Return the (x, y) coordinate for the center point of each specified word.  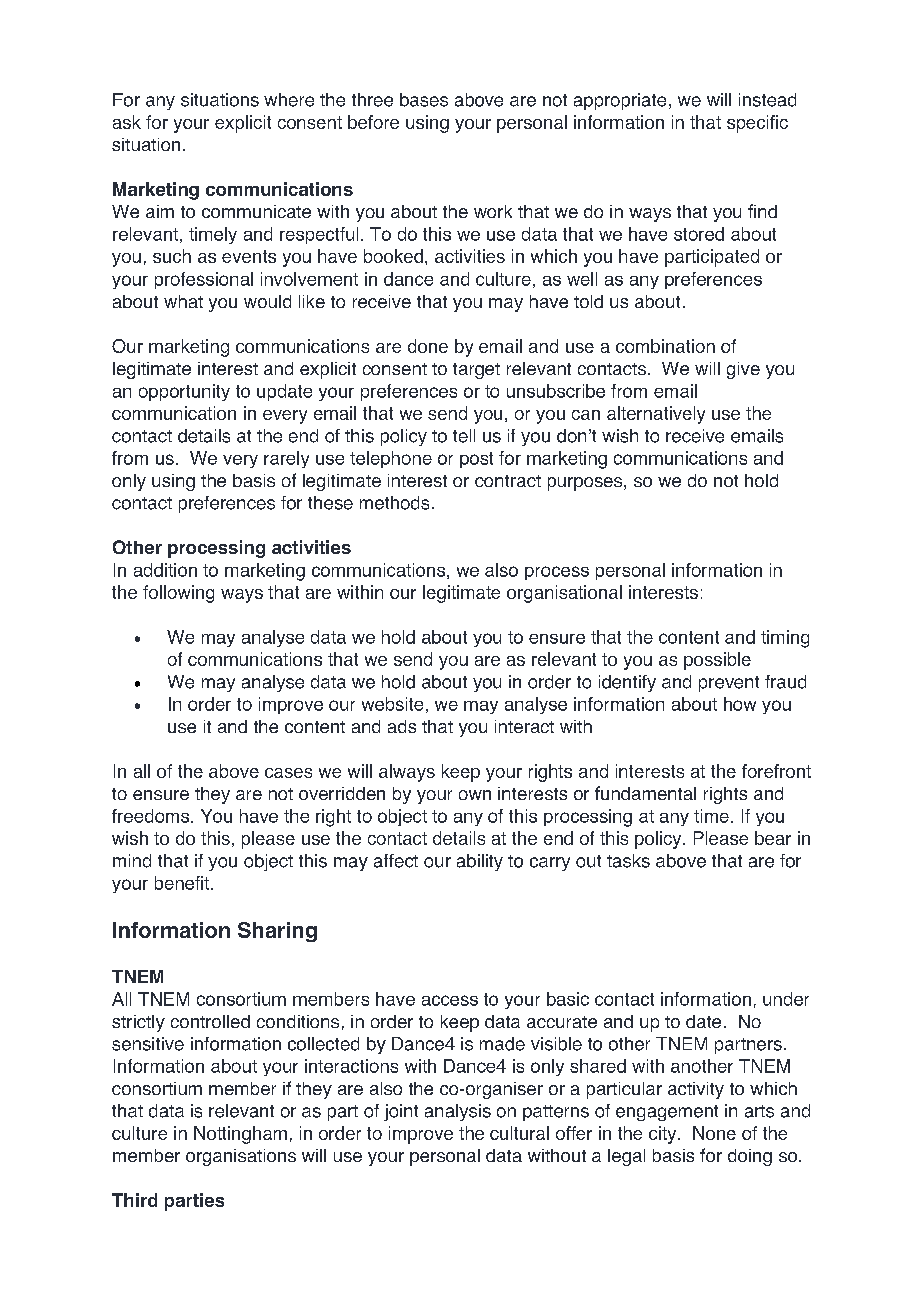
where (289, 100)
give (743, 370)
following (178, 594)
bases (424, 100)
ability (480, 862)
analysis (458, 1112)
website (392, 704)
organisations (241, 1157)
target (476, 371)
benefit (182, 883)
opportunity (184, 392)
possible (717, 661)
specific (757, 124)
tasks (628, 861)
